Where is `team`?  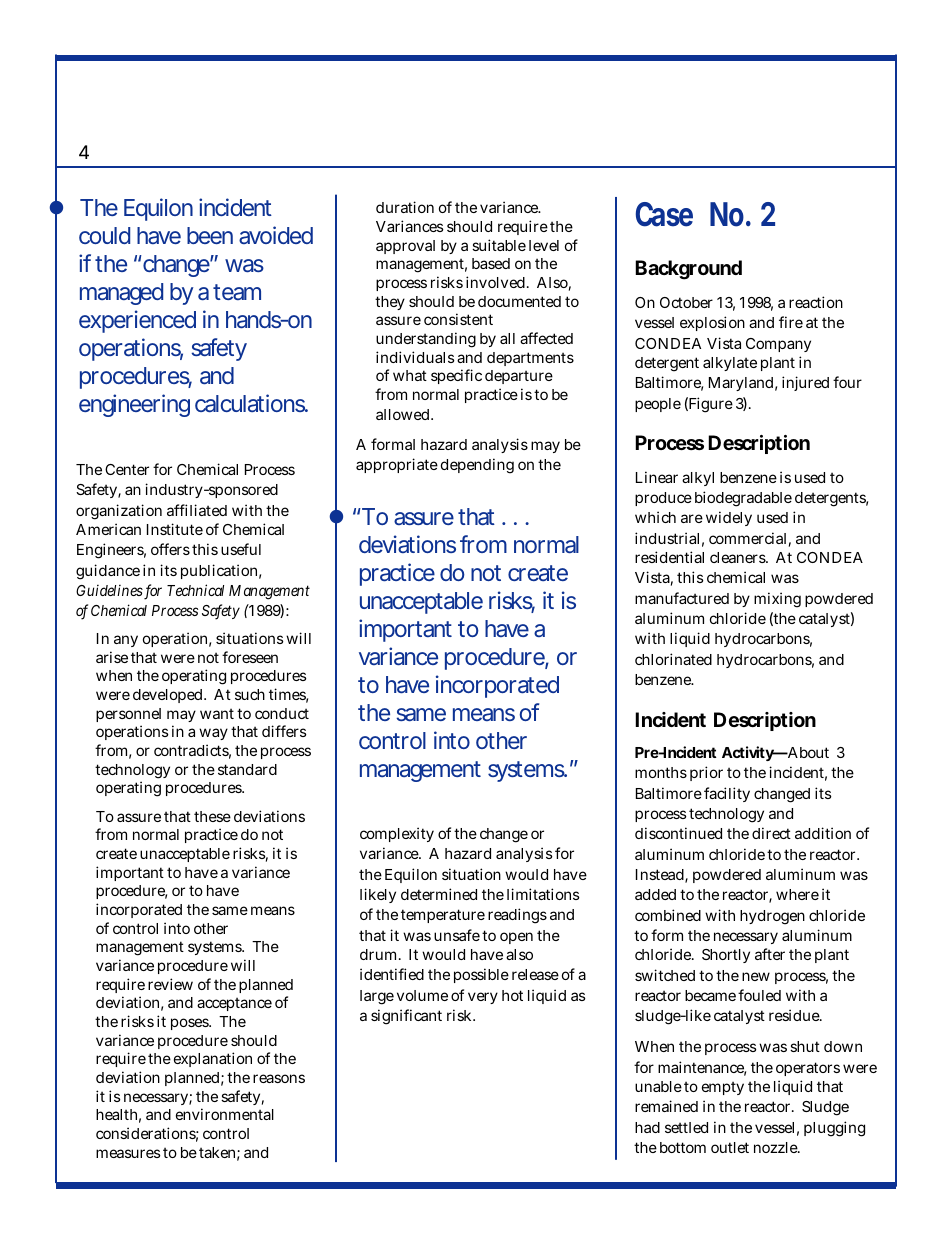 team is located at coordinates (236, 292).
